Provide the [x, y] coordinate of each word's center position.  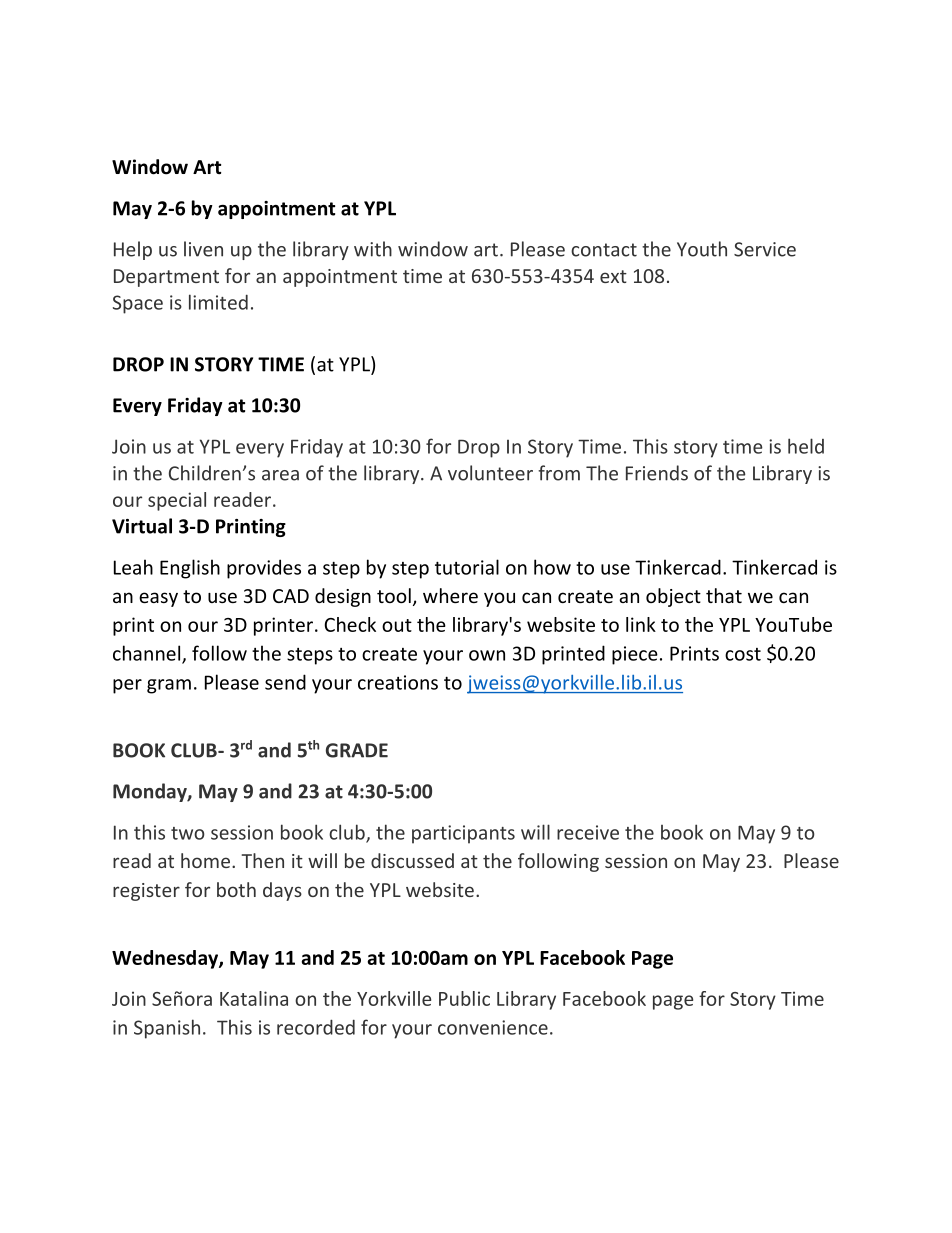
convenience [493, 1027]
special [177, 501]
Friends [657, 473]
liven [203, 249]
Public [464, 998]
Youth [702, 249]
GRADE [357, 750]
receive [588, 832]
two [188, 833]
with [373, 249]
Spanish [167, 1029]
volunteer [490, 473]
